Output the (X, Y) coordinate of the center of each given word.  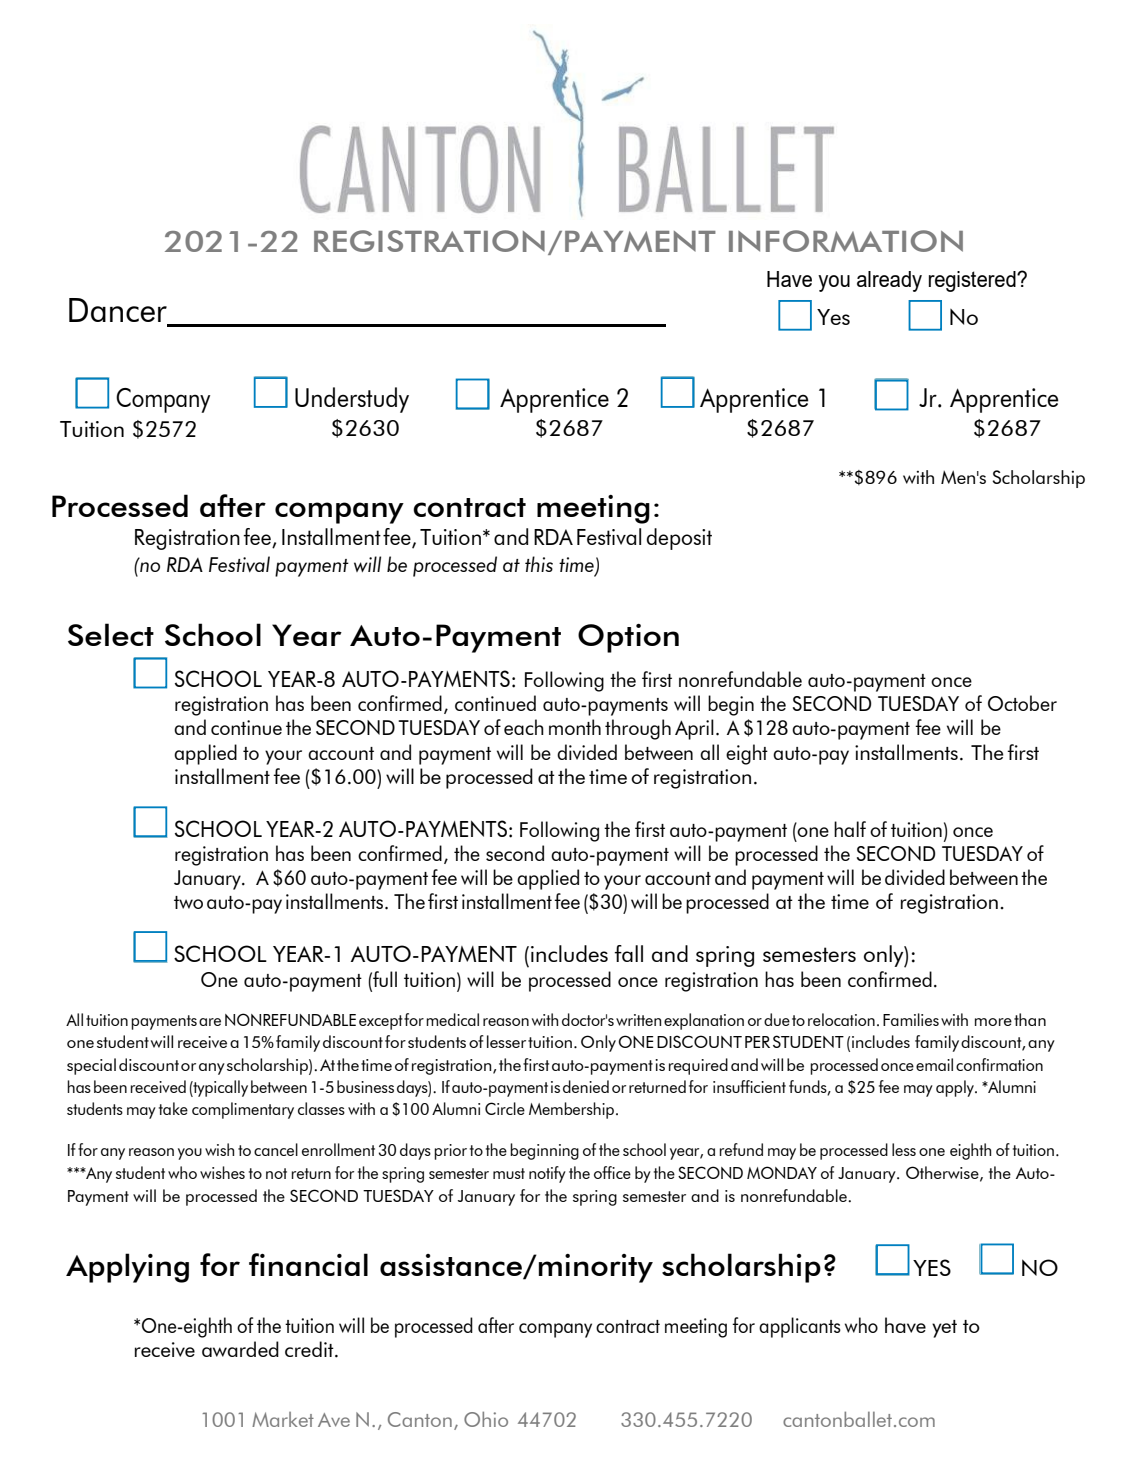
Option (628, 638)
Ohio (486, 1419)
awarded (240, 1349)
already (889, 281)
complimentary (243, 1110)
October (1022, 703)
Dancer (119, 311)
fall (628, 953)
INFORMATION (846, 241)
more (993, 1022)
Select (111, 634)
